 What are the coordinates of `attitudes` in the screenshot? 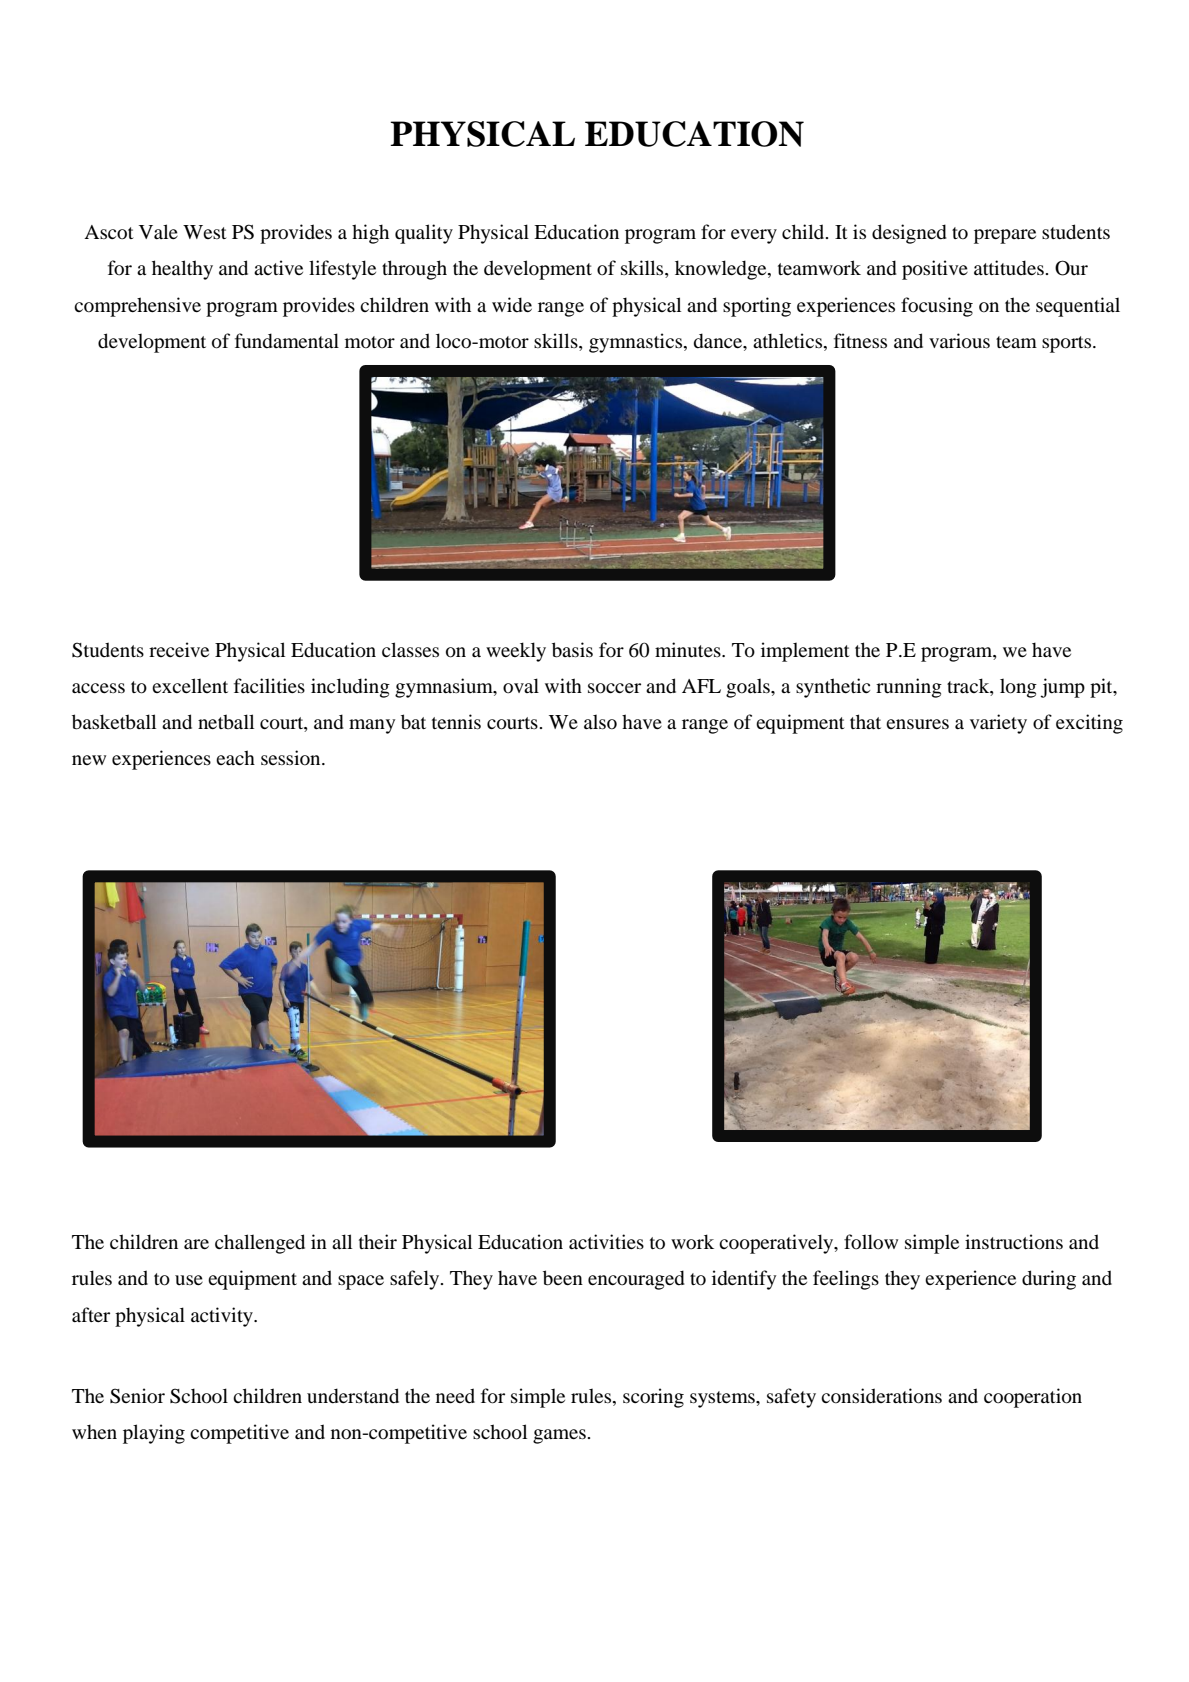 It's located at (1009, 268).
